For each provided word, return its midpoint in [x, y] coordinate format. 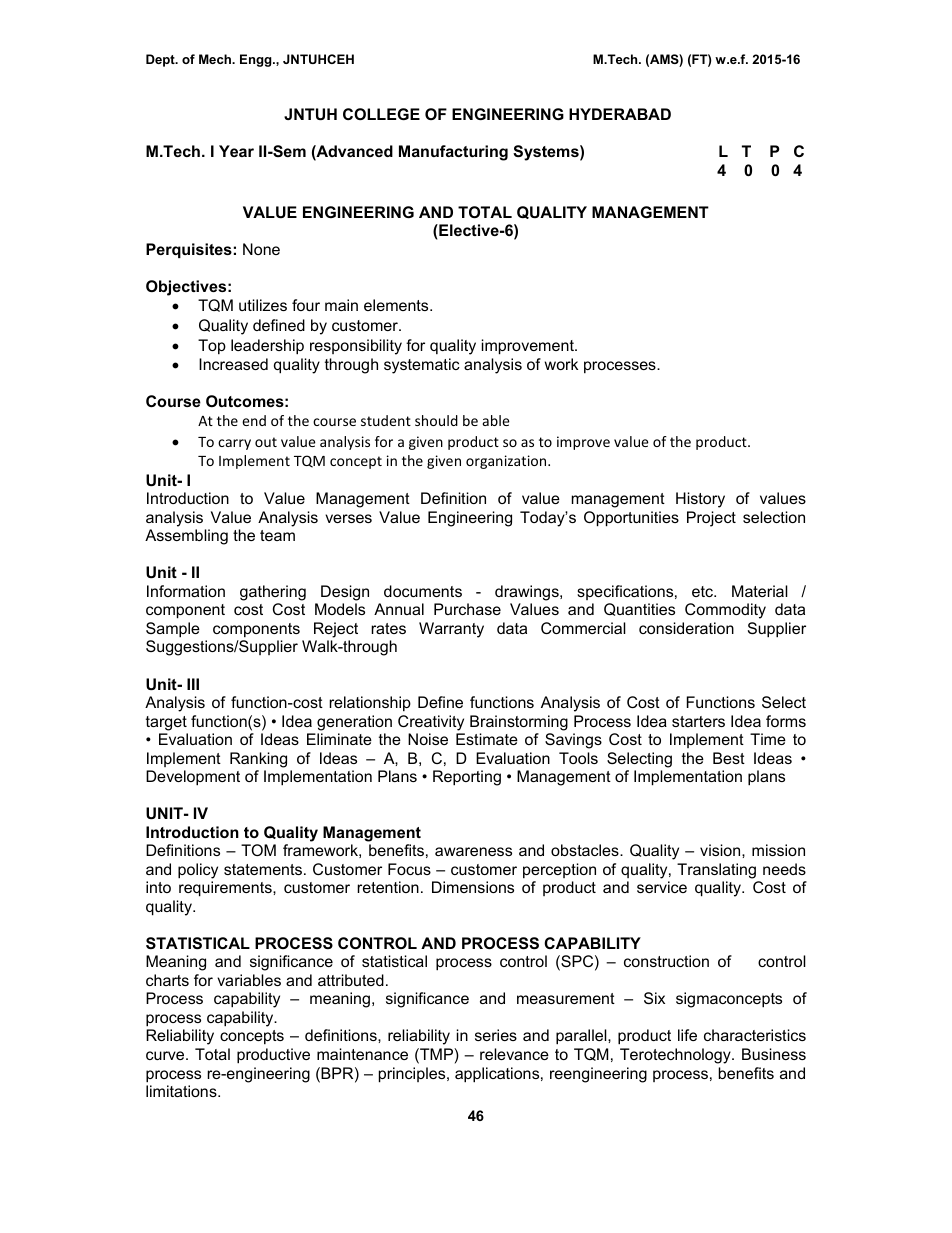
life [687, 1035]
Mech [216, 59]
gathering [273, 593]
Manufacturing [453, 153]
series [496, 1035]
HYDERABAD [620, 114]
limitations [182, 1091]
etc [703, 591]
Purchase [467, 609]
